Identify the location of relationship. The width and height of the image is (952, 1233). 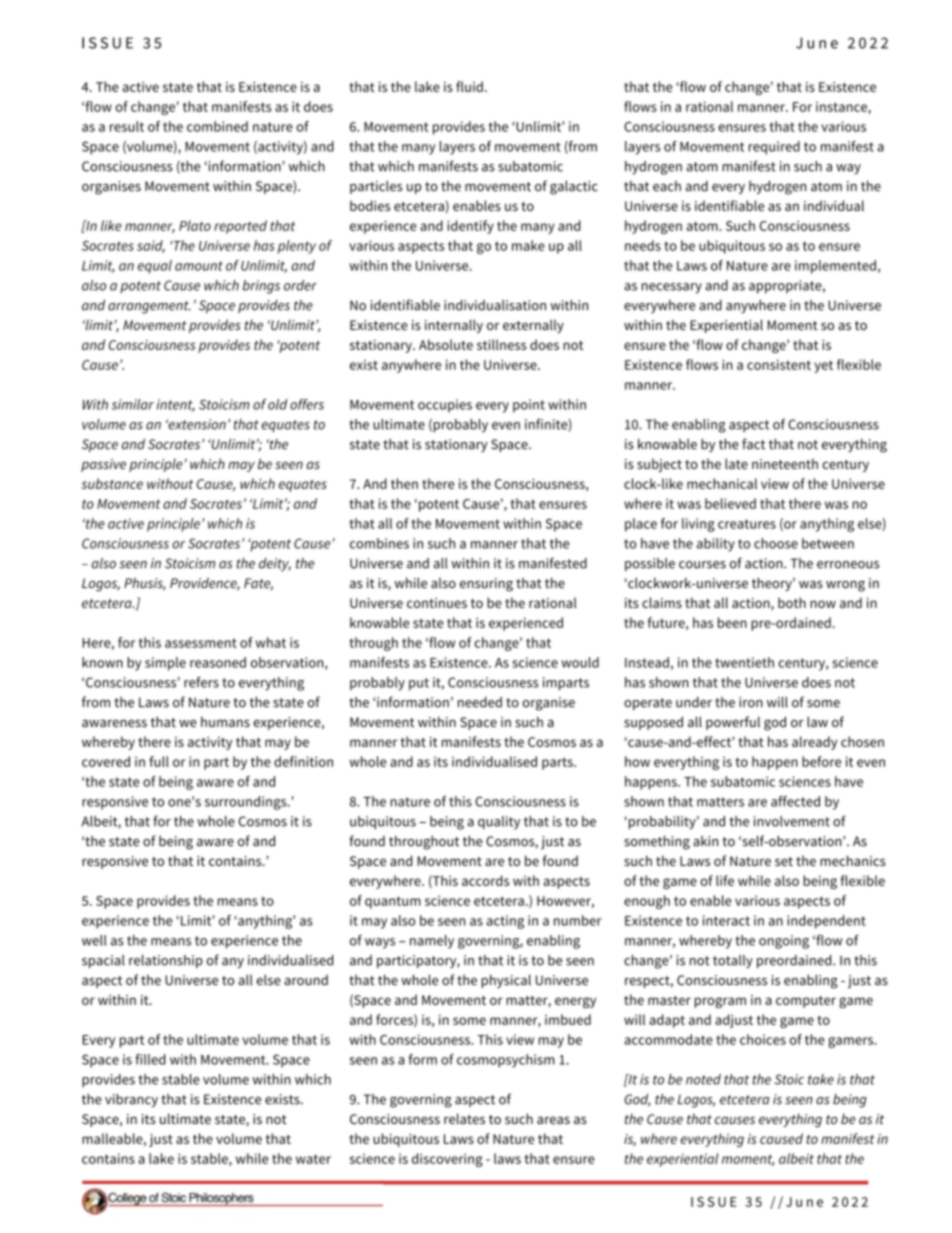
(166, 961).
